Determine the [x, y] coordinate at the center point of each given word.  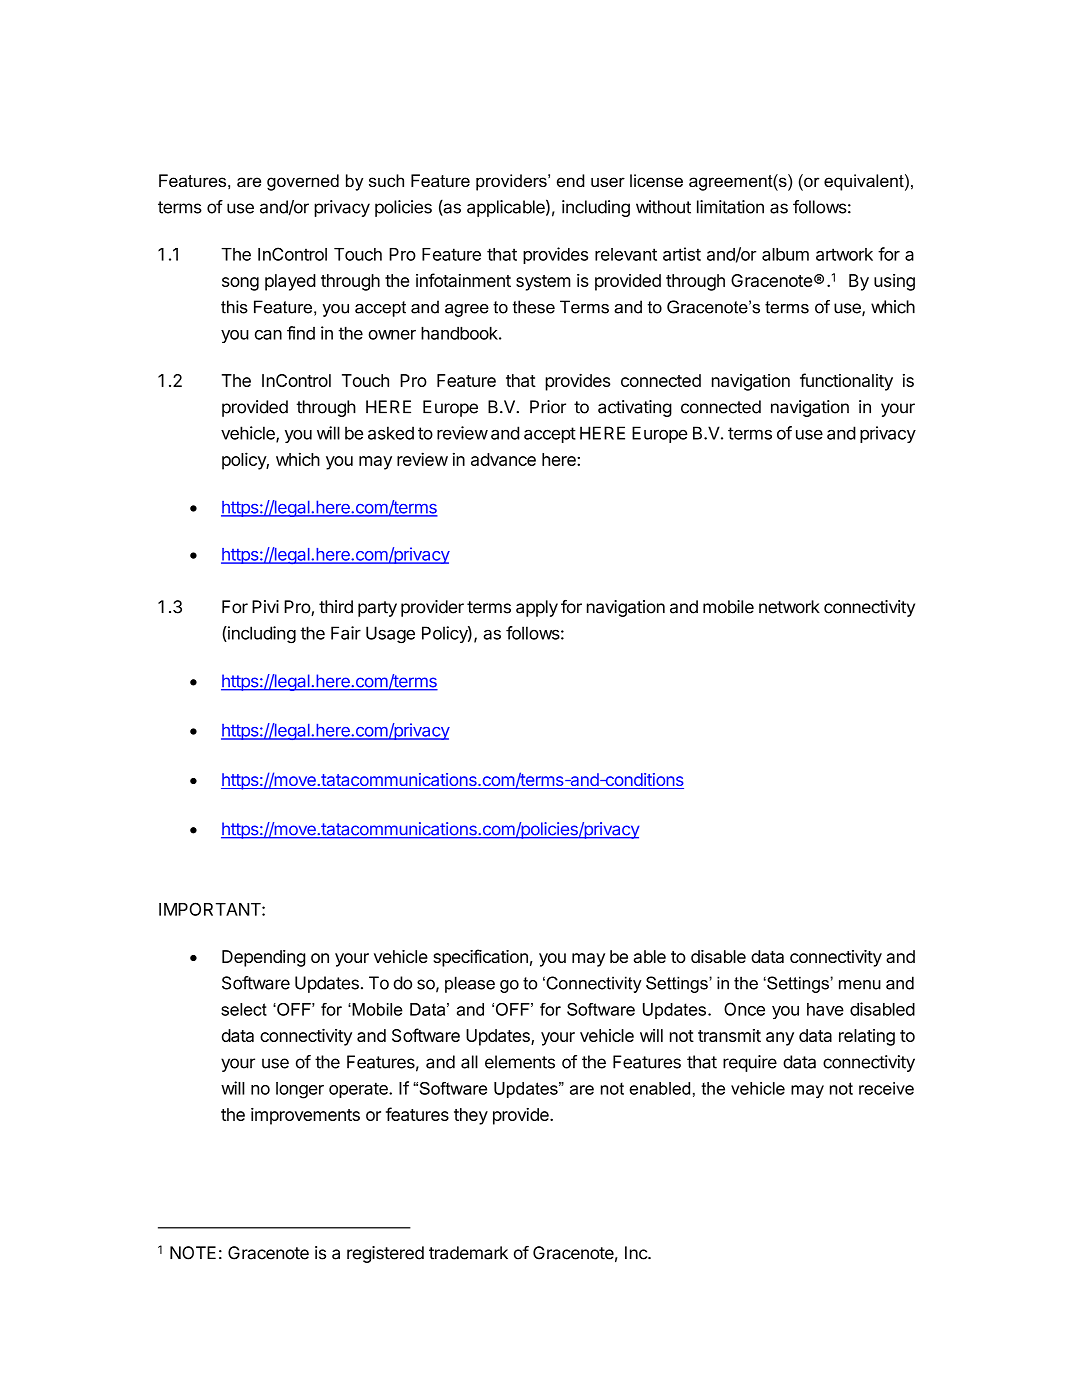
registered [385, 1254]
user [608, 182]
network [789, 607]
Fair [346, 633]
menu [860, 985]
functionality [846, 382]
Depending [263, 958]
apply [537, 608]
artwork [844, 254]
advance [503, 459]
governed [303, 182]
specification [480, 958]
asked [391, 433]
